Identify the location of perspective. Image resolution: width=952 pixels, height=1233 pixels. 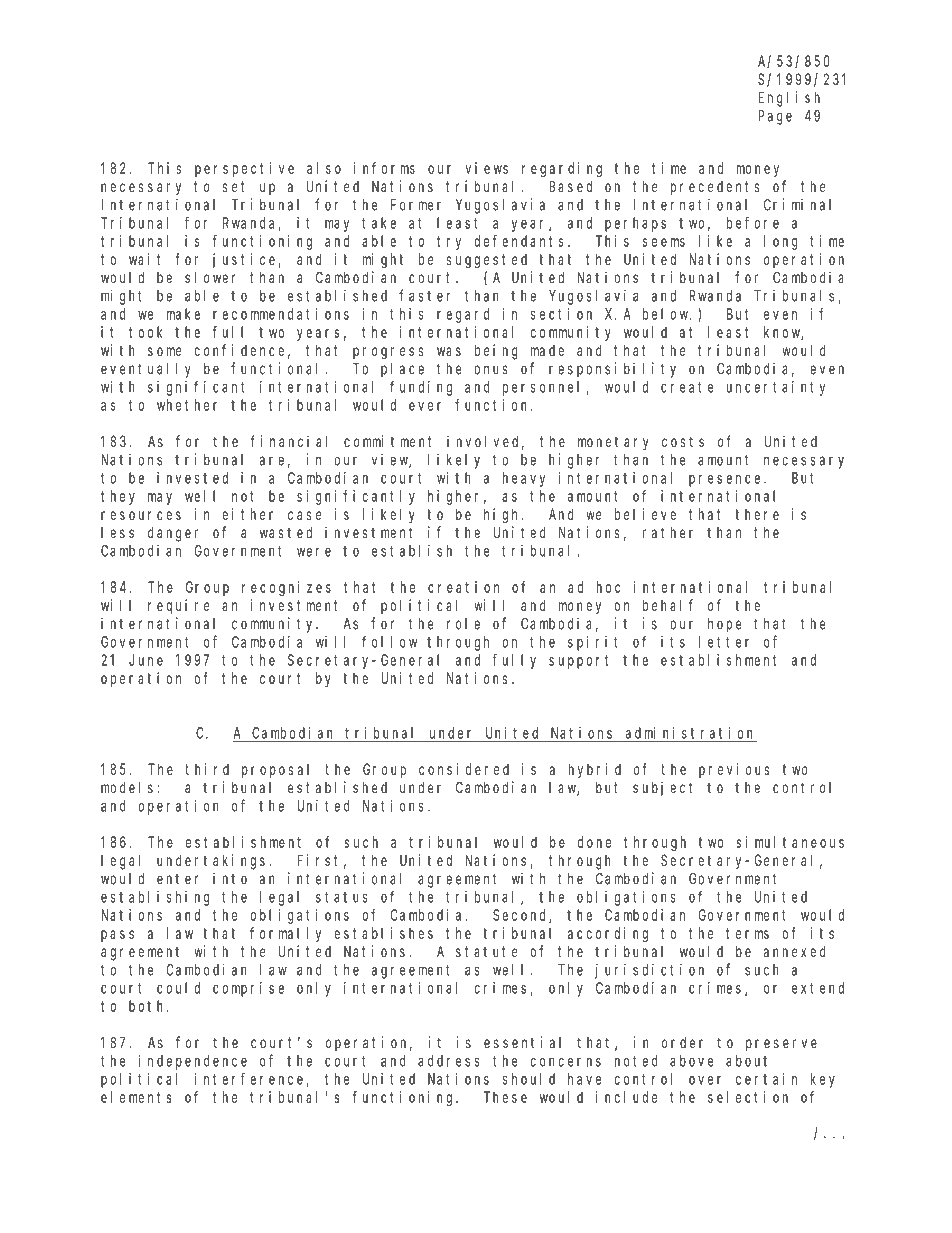
(244, 169).
